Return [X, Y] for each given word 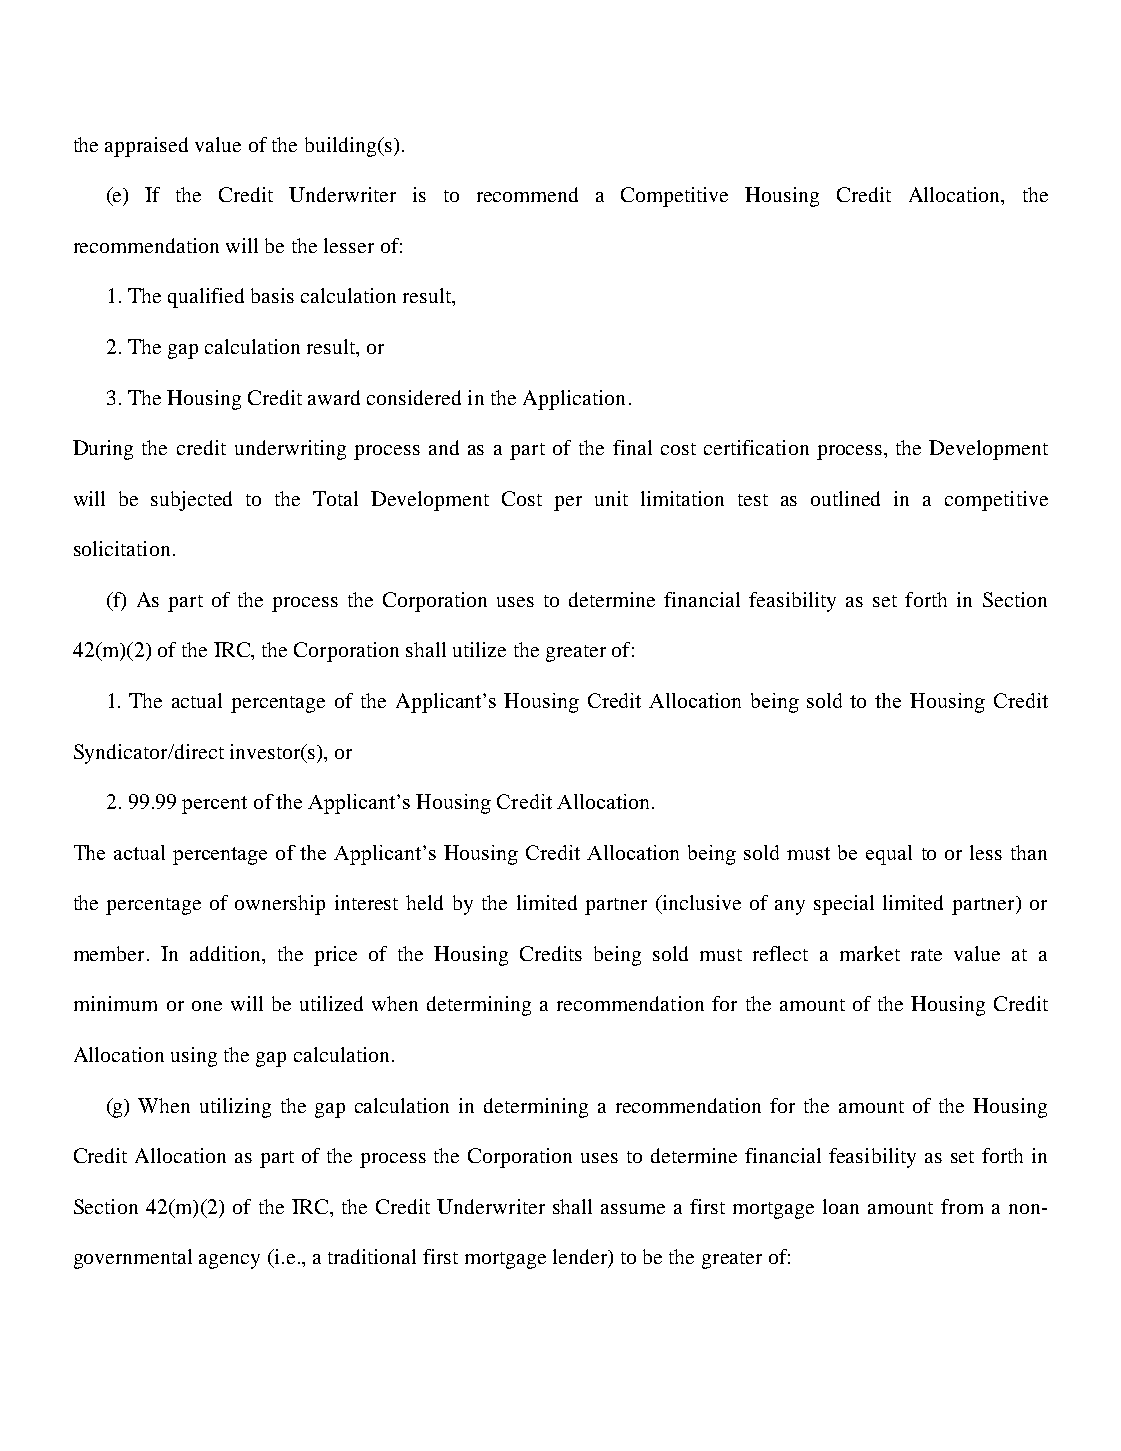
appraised [146, 147]
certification [756, 447]
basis [272, 295]
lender [581, 1258]
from [962, 1206]
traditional [372, 1256]
